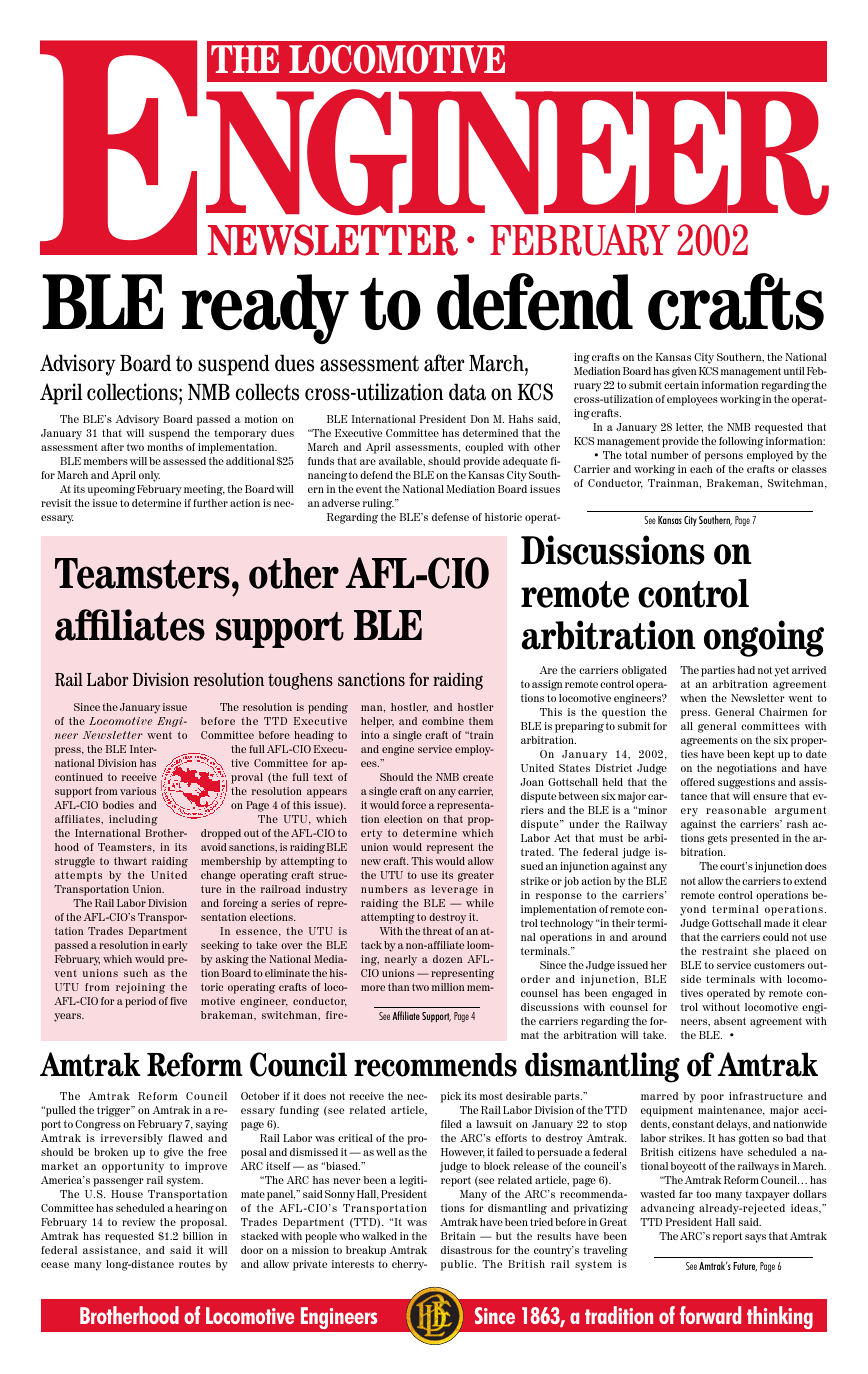 Image resolution: width=868 pixels, height=1374 pixels. Describe the element at coordinates (414, 805) in the screenshot. I see `force` at that location.
